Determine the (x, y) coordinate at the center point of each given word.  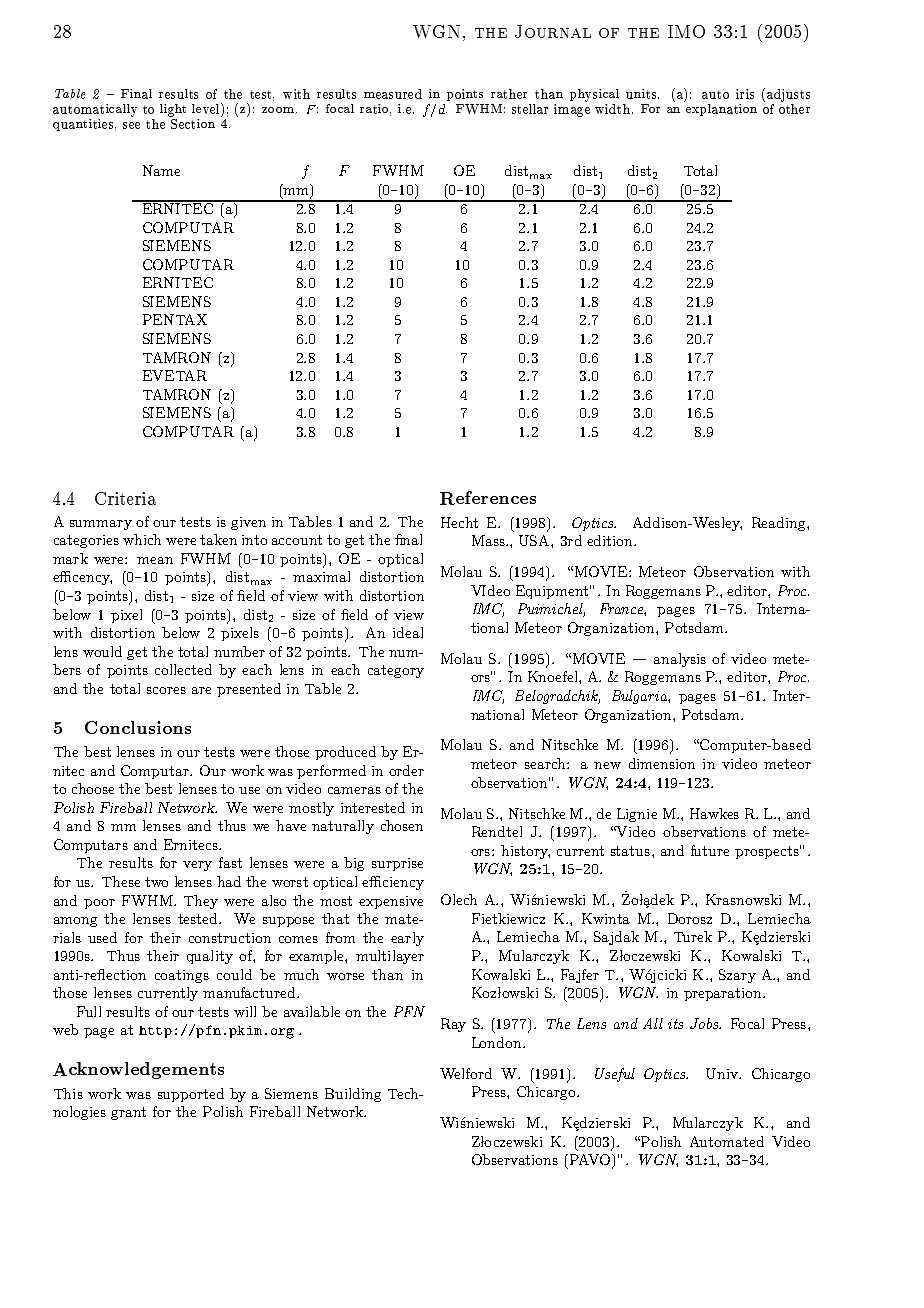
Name (161, 170)
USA (535, 540)
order (406, 770)
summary (101, 525)
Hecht (459, 522)
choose (93, 788)
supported (191, 1095)
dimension (662, 763)
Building (353, 1095)
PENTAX (175, 319)
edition (611, 540)
